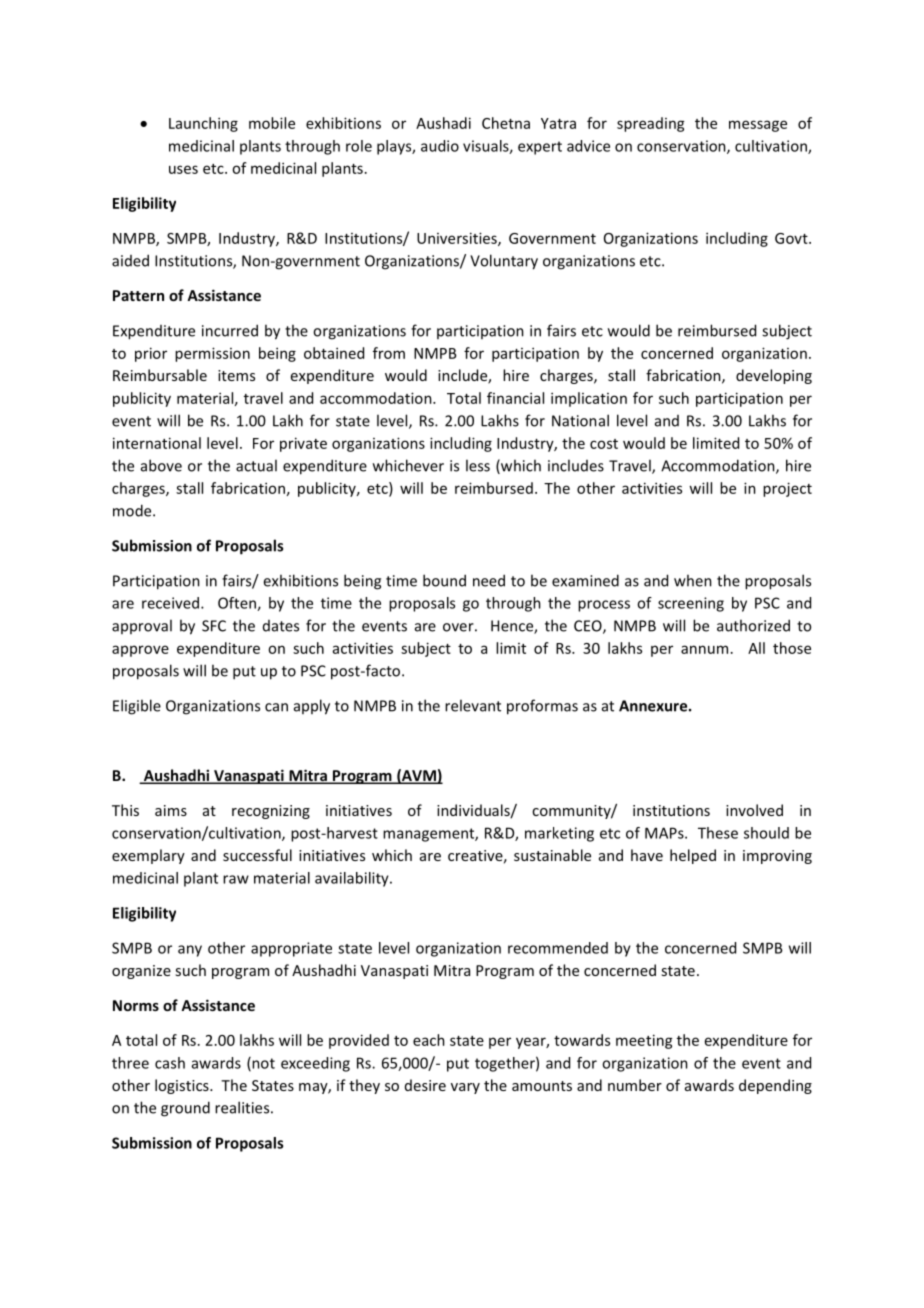 This screenshot has width=924, height=1308. I want to click on audio, so click(440, 146).
